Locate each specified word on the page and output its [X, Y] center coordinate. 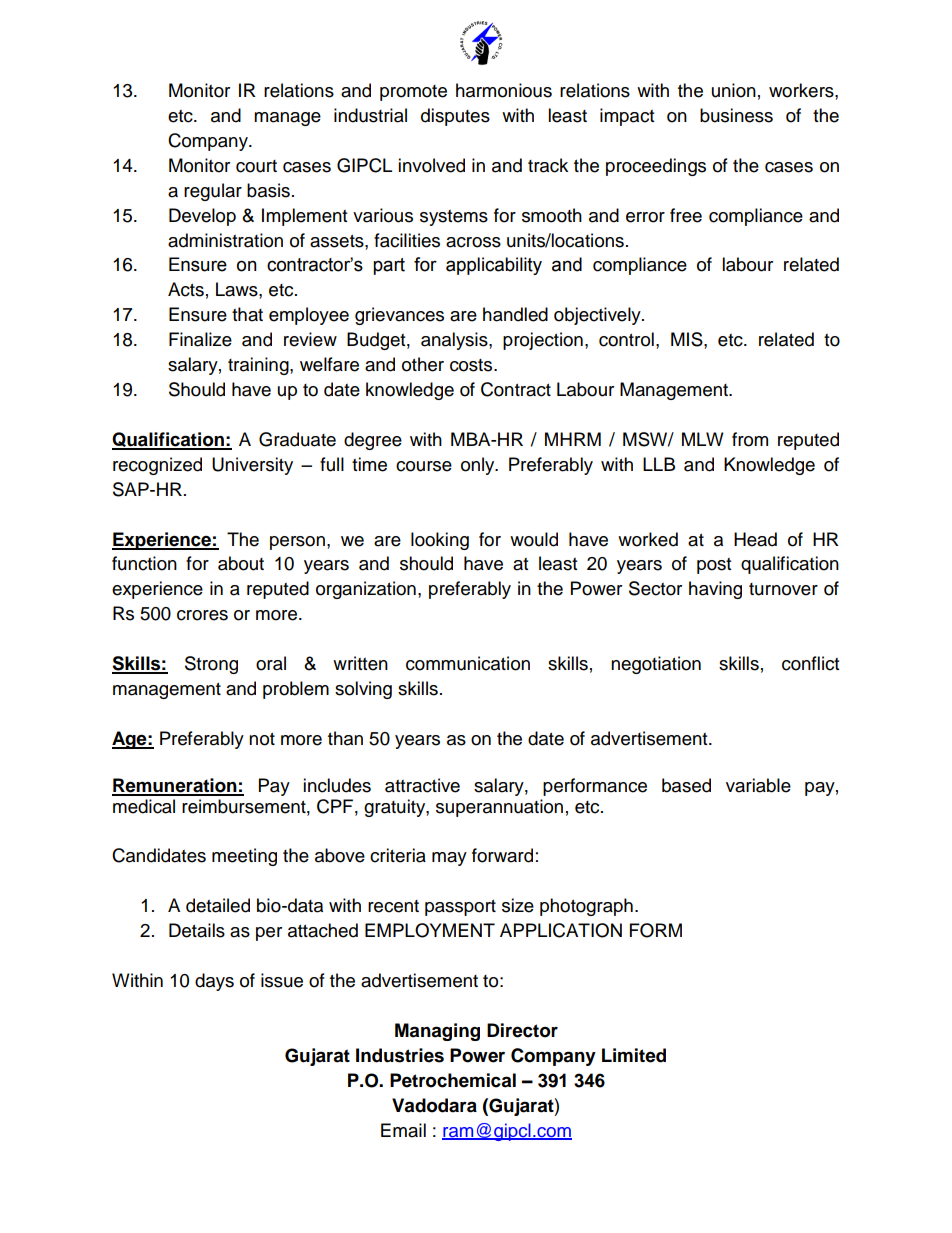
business [736, 115]
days [214, 982]
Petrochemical [453, 1080]
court [256, 166]
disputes [455, 117]
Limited [634, 1055]
